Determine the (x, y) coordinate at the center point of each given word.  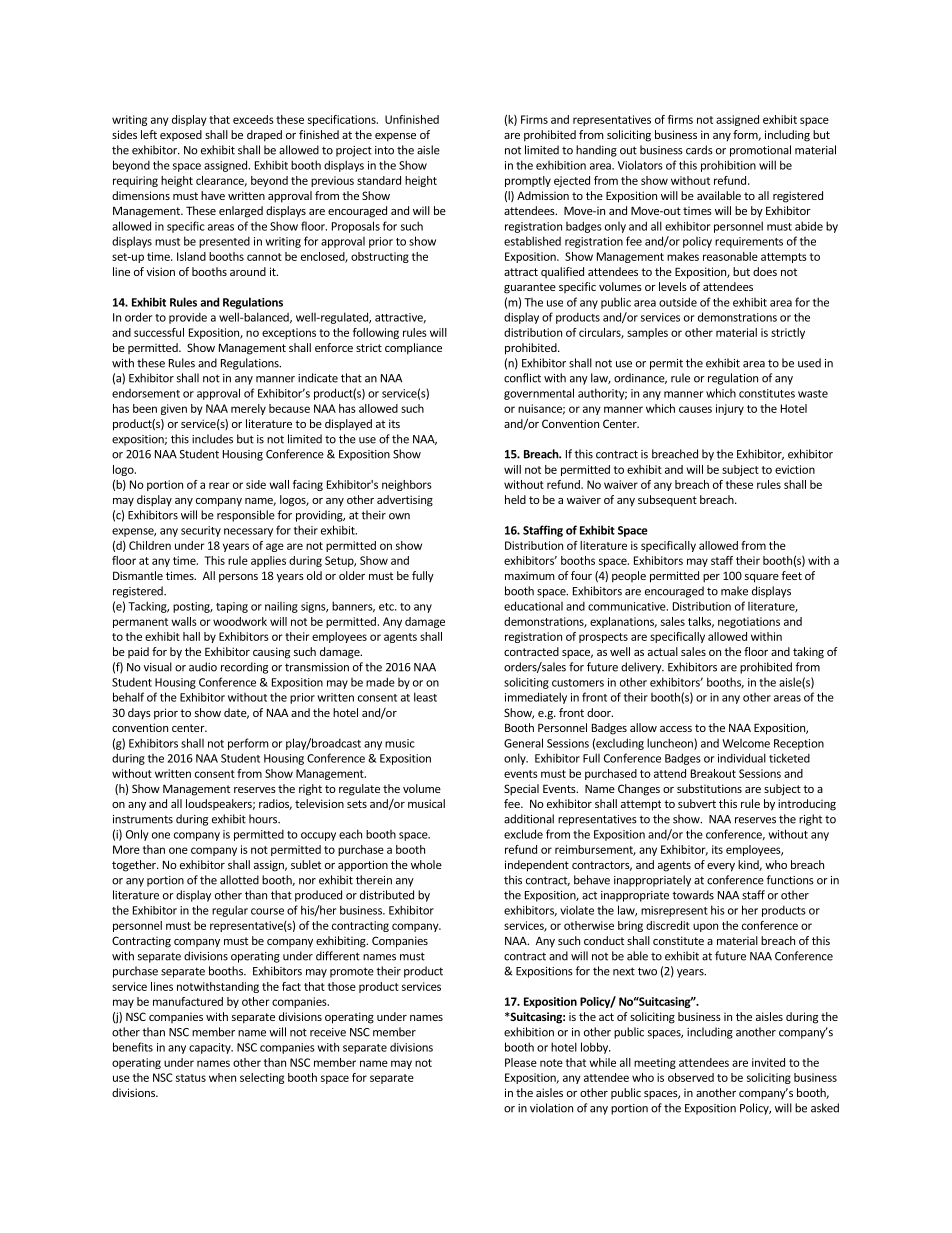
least (425, 697)
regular (230, 911)
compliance (413, 349)
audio (203, 667)
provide (188, 318)
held (515, 499)
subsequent (667, 501)
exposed (181, 135)
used (809, 363)
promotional (760, 151)
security (201, 531)
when (222, 1077)
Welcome (746, 743)
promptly (528, 181)
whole (426, 864)
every (721, 867)
